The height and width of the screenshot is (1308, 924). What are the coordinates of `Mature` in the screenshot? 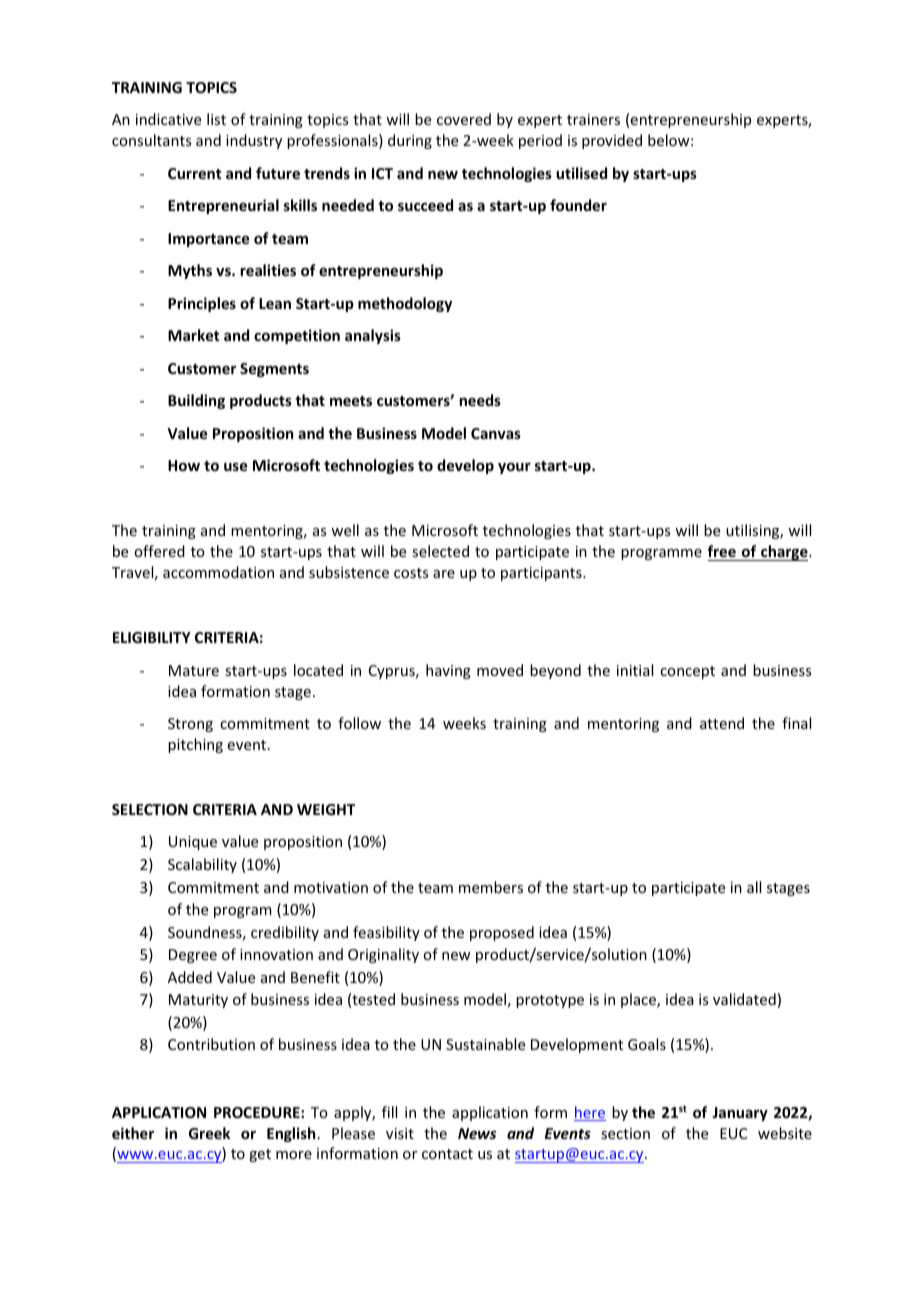 It's located at (194, 670).
